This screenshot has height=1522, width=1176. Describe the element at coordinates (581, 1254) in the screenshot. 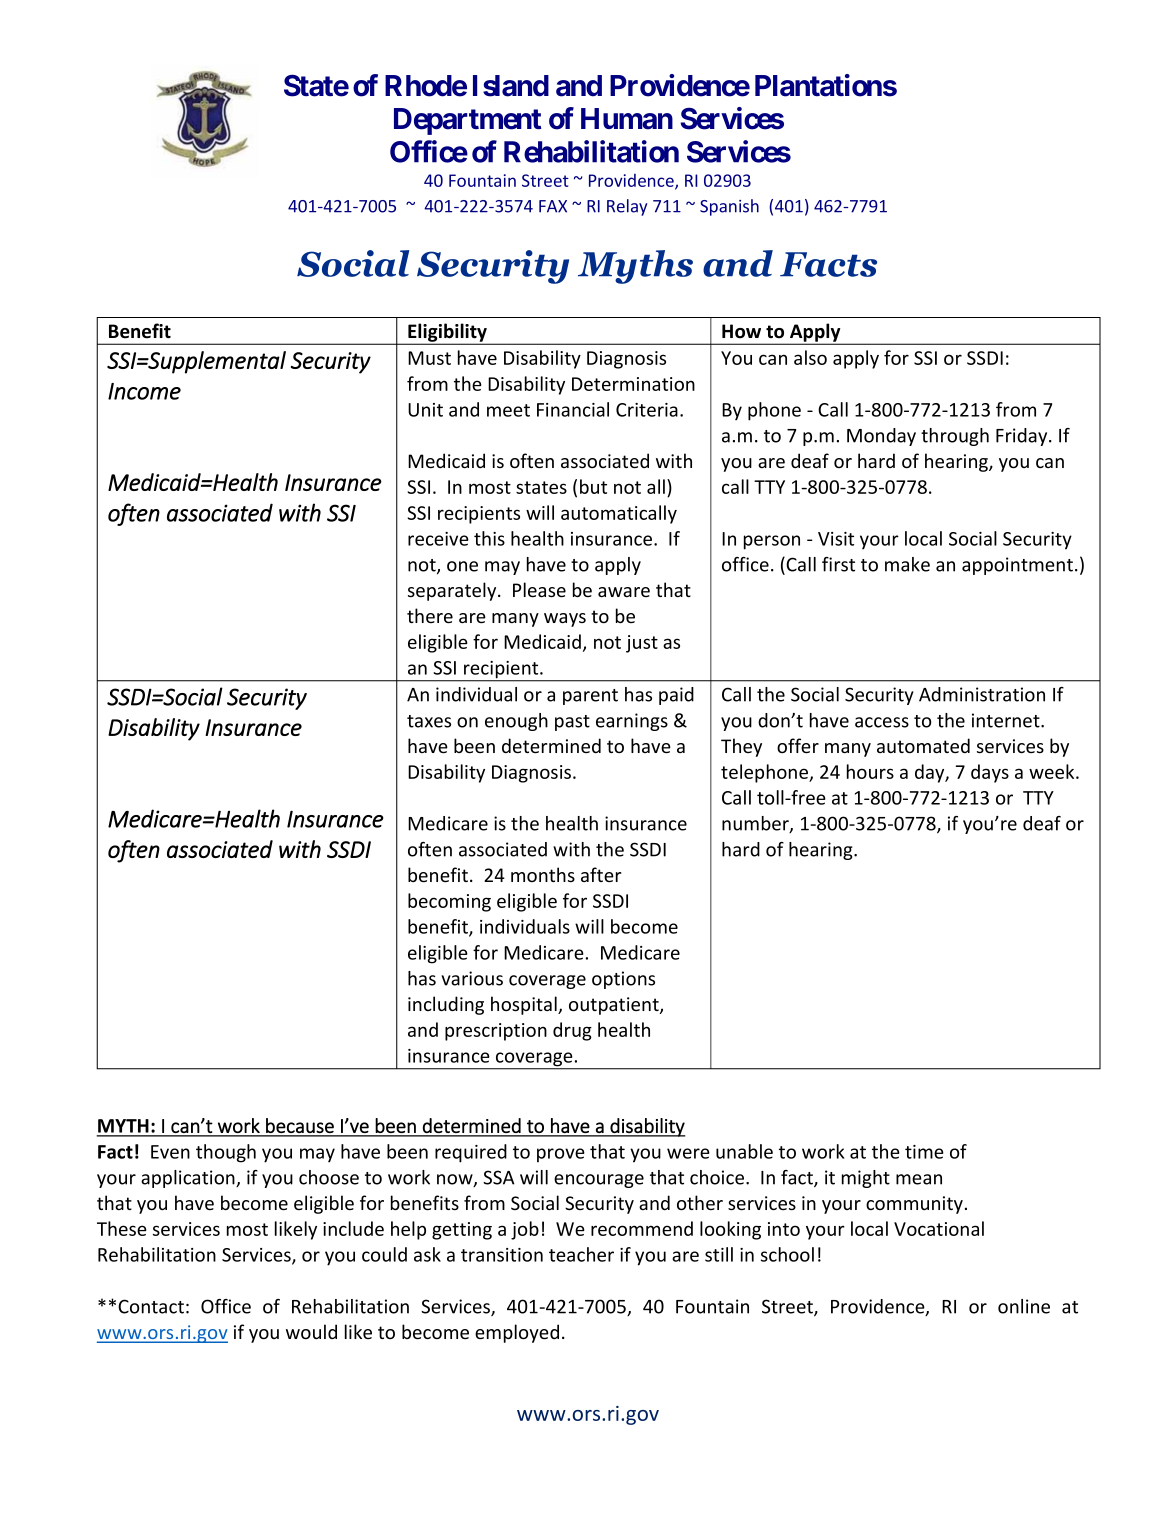

I see `teacher` at that location.
